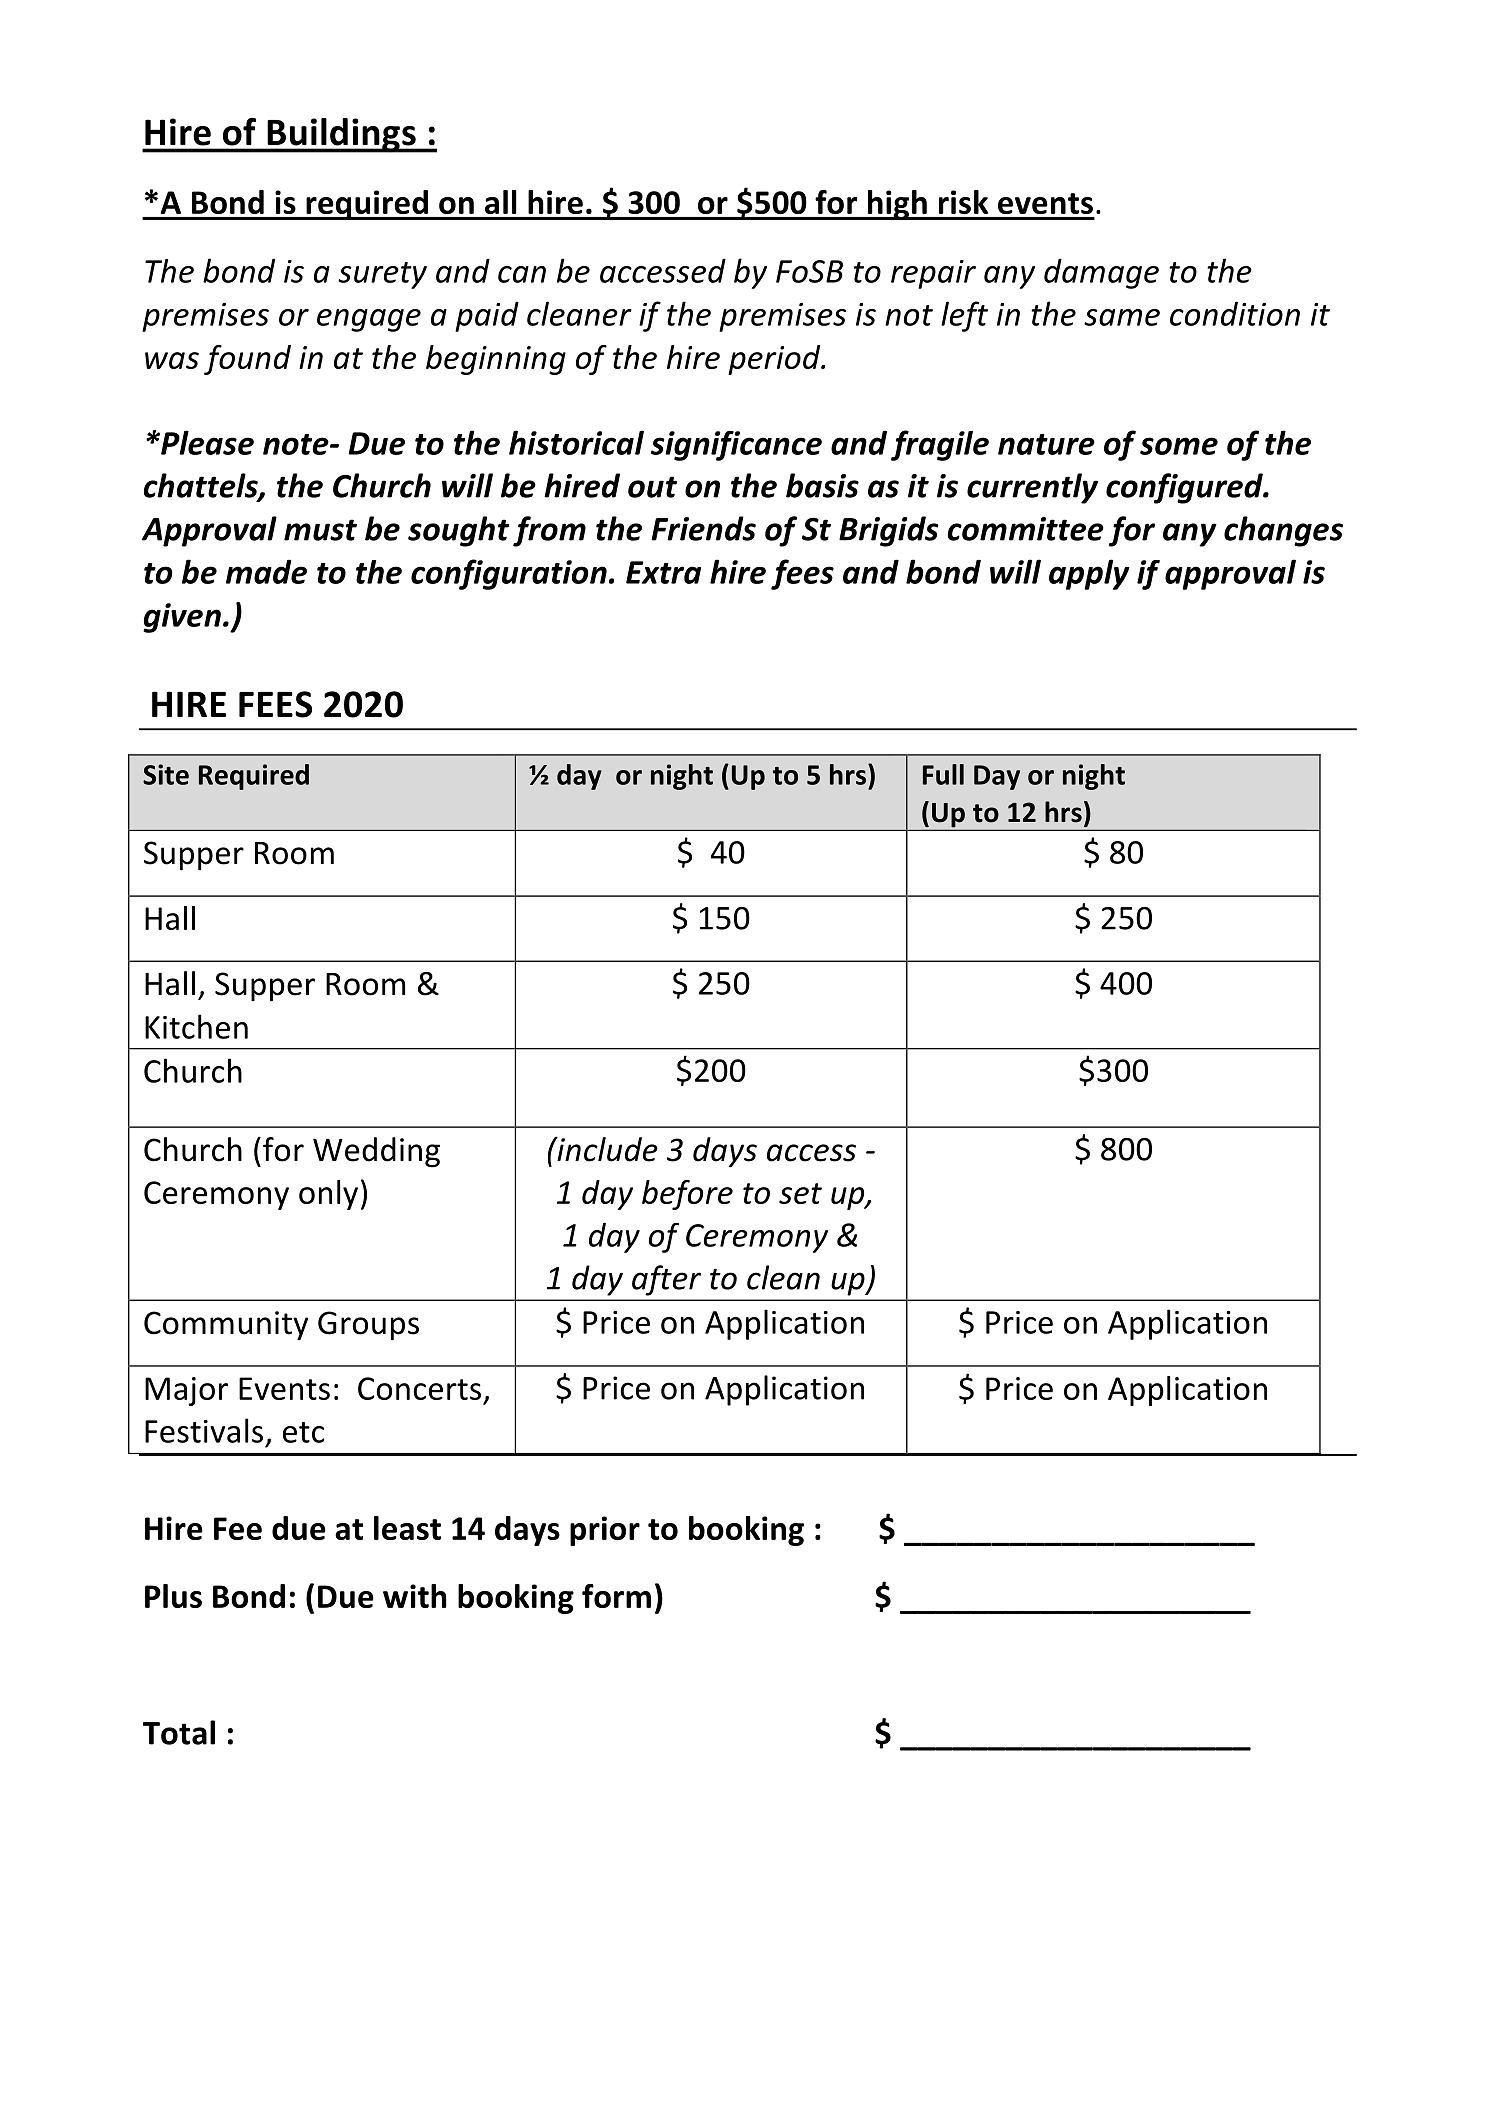 Image resolution: width=1496 pixels, height=2116 pixels. What do you see at coordinates (328, 1195) in the image?
I see `only` at bounding box center [328, 1195].
